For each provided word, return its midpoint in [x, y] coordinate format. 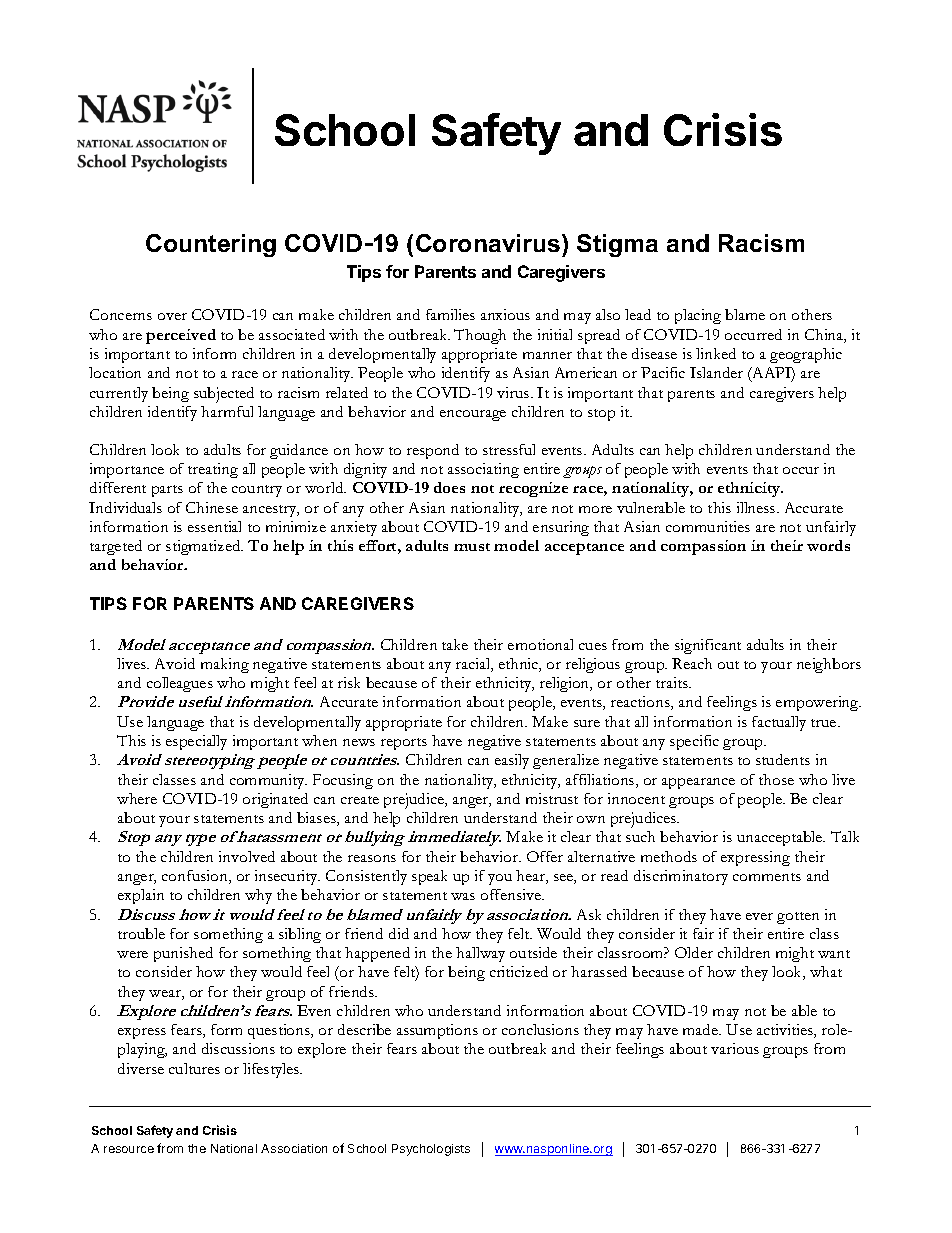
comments [767, 877]
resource [129, 1149]
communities [708, 526]
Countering [211, 245]
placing [698, 316]
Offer [545, 856]
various [735, 1048]
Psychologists [431, 1150]
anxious [505, 314]
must [472, 547]
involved [247, 856]
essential [214, 526]
